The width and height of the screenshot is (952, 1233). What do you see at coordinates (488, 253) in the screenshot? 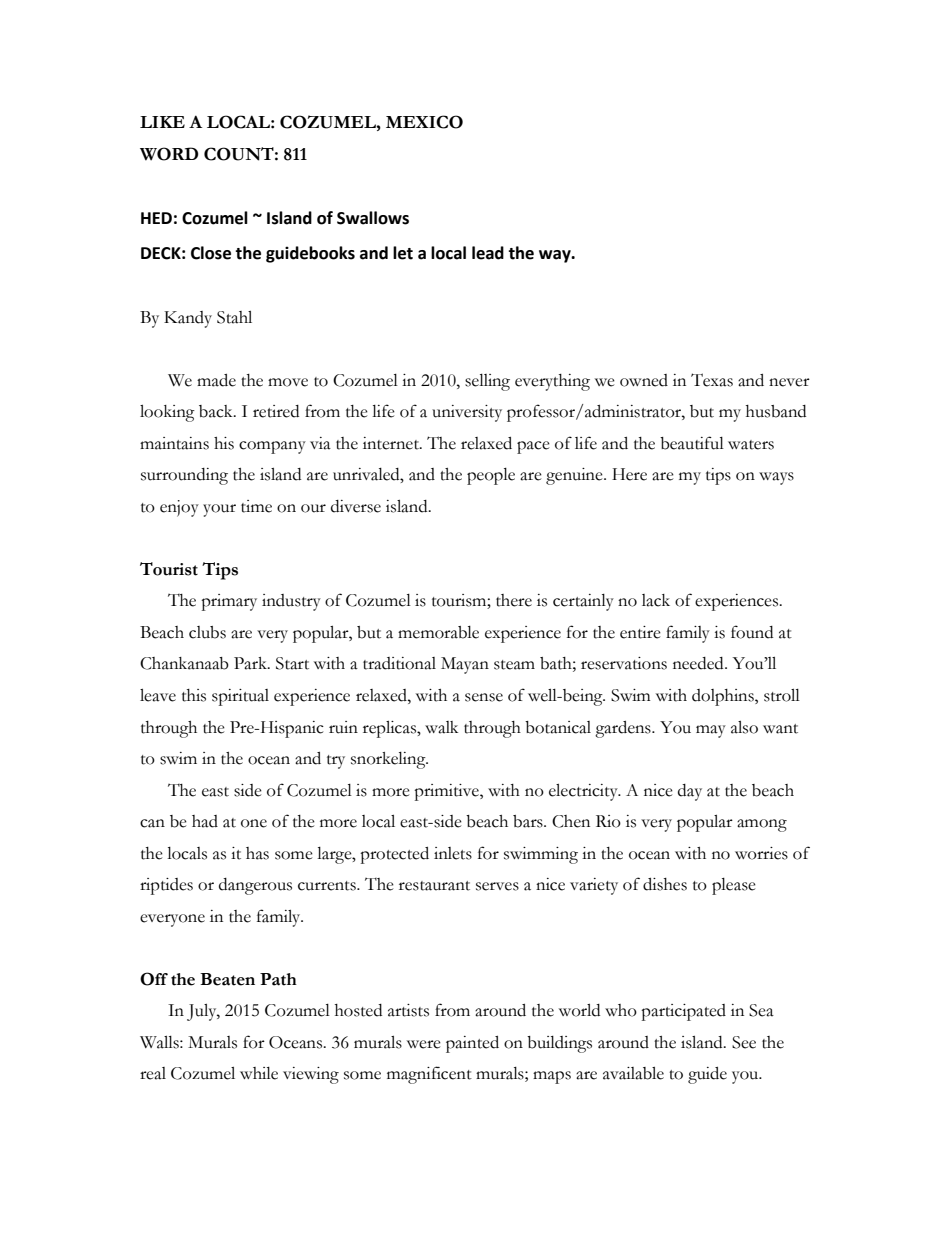
I see `lead` at bounding box center [488, 253].
